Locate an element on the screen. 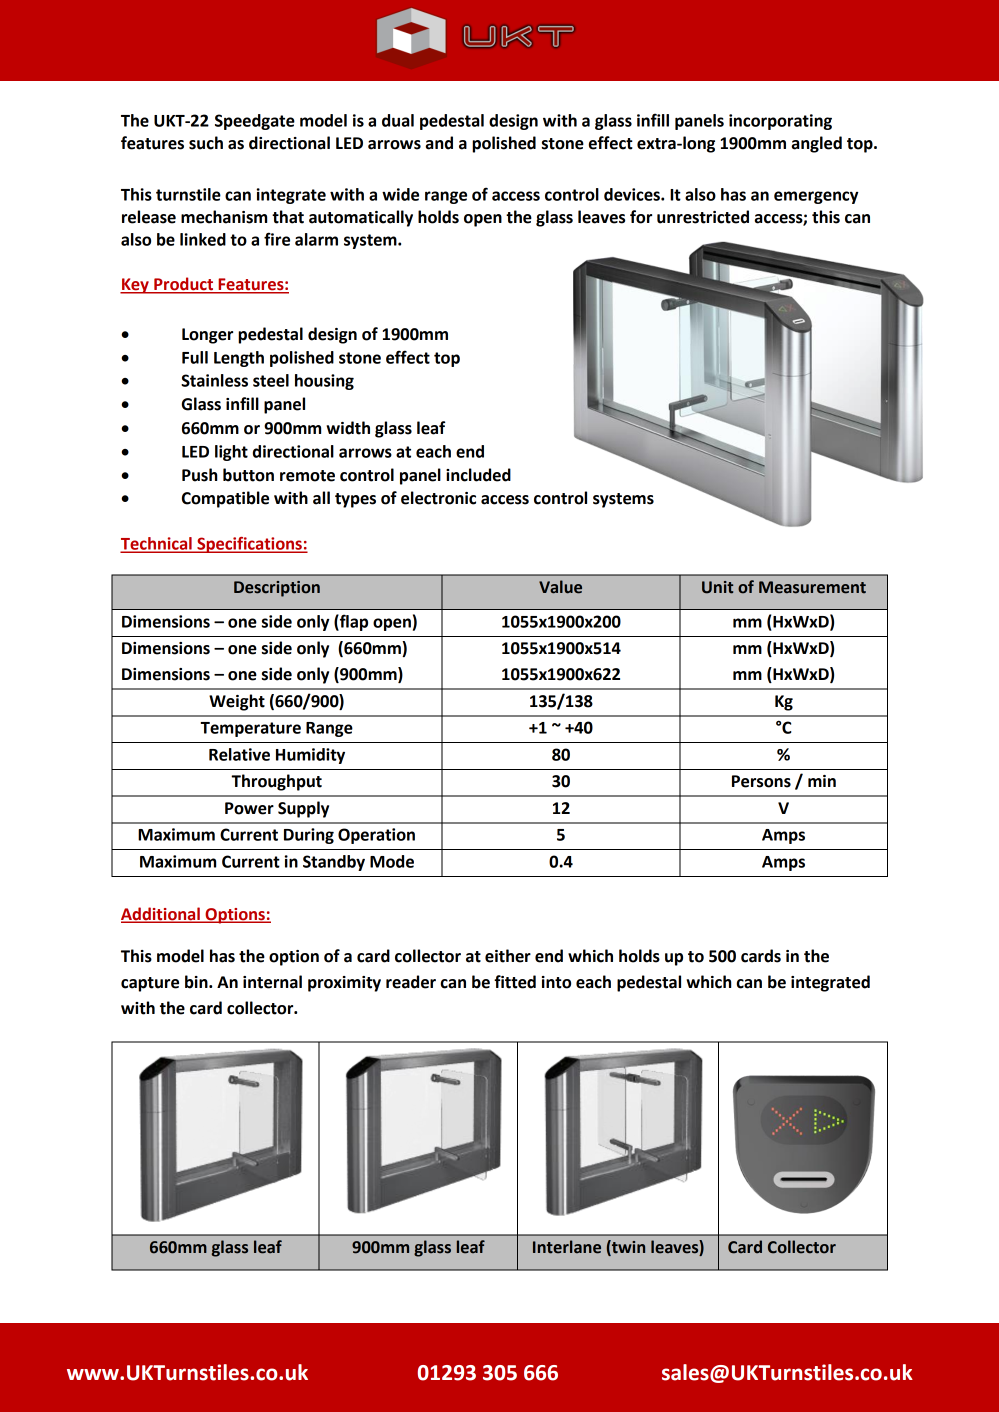 Image resolution: width=999 pixels, height=1412 pixels. Length is located at coordinates (239, 359).
